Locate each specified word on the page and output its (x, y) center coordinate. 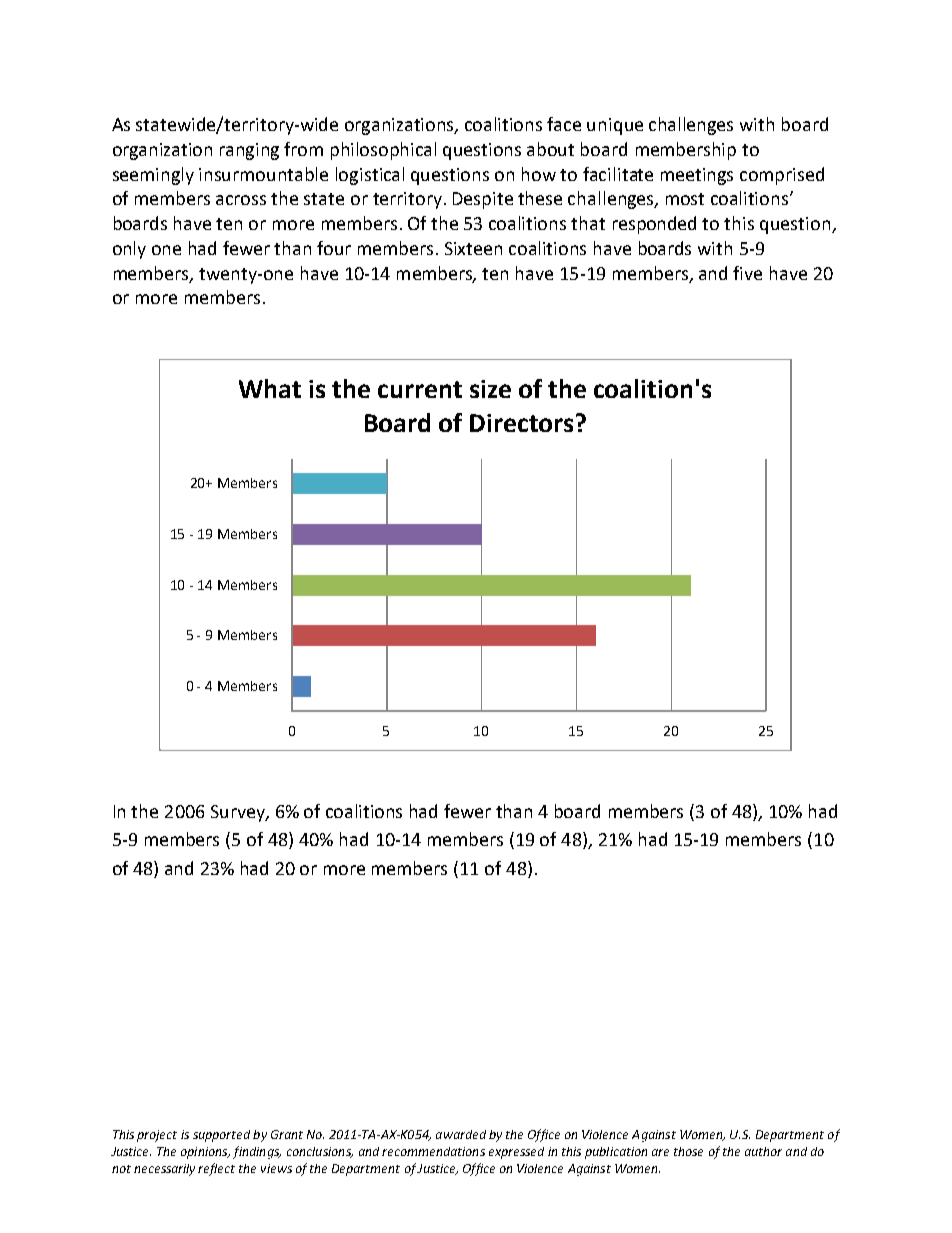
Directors (521, 423)
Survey (239, 813)
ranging (249, 151)
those (688, 1151)
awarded (461, 1134)
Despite (483, 200)
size (490, 389)
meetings (697, 176)
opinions (205, 1153)
